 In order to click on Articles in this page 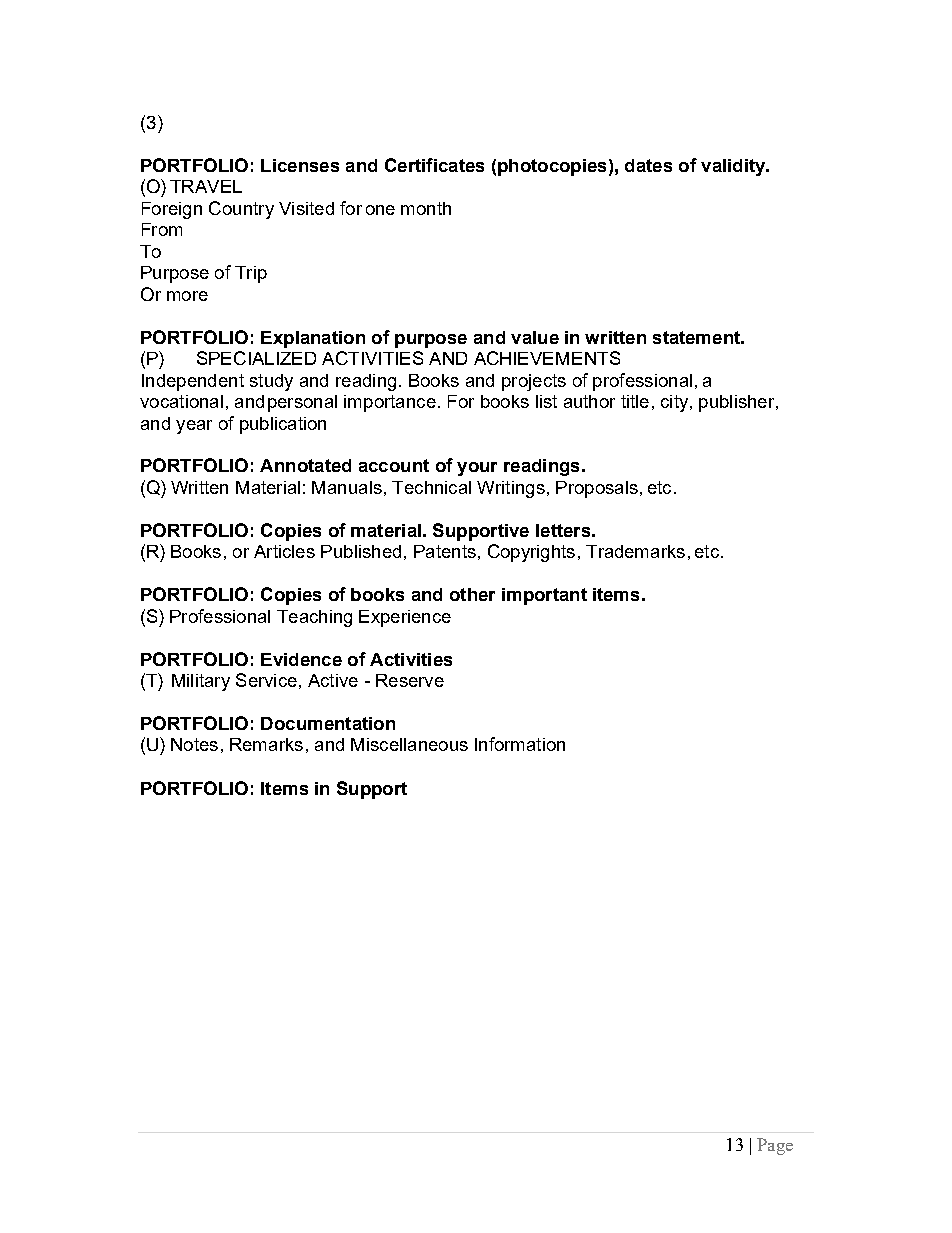, I will do `click(284, 551)`.
